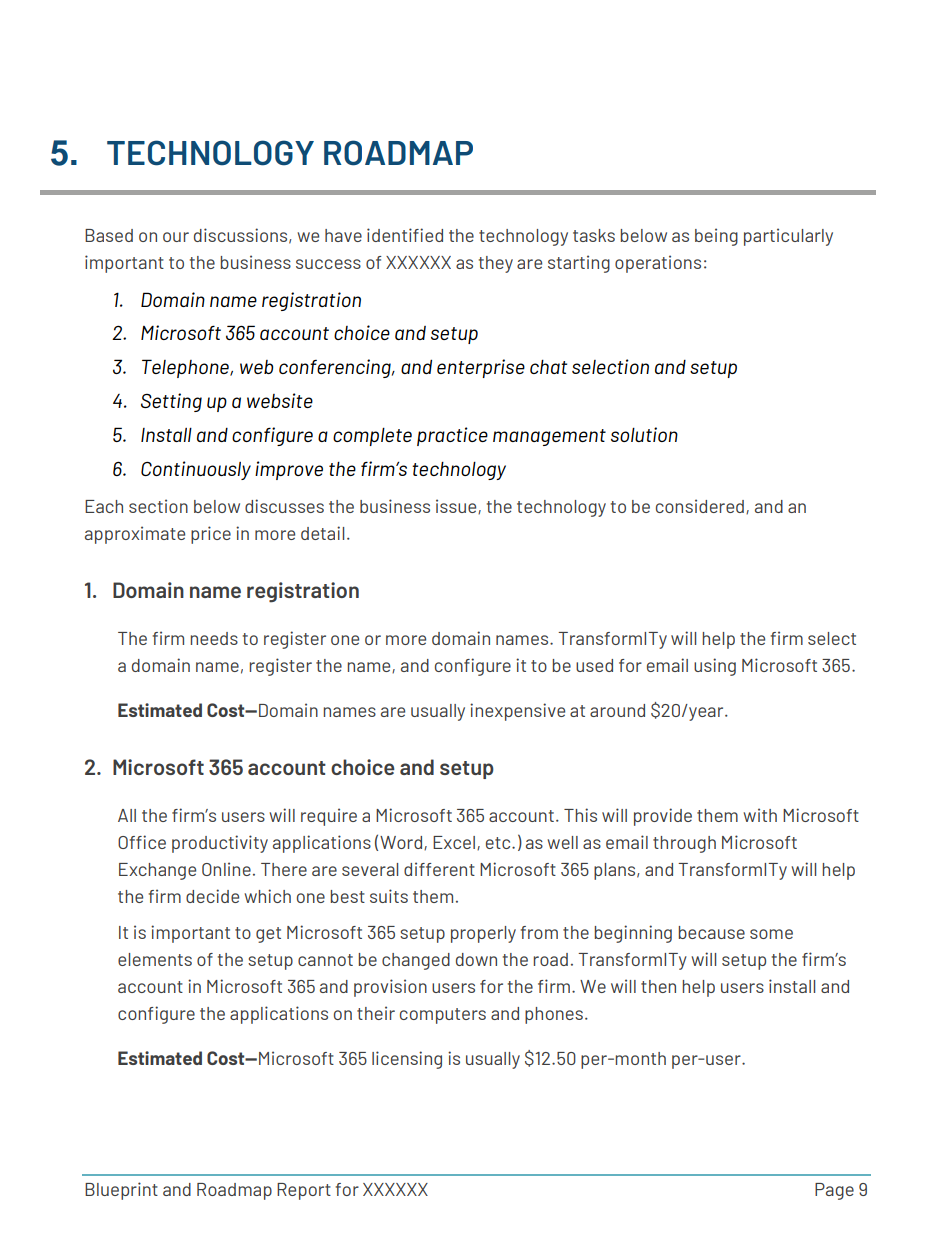  I want to click on they, so click(496, 264).
